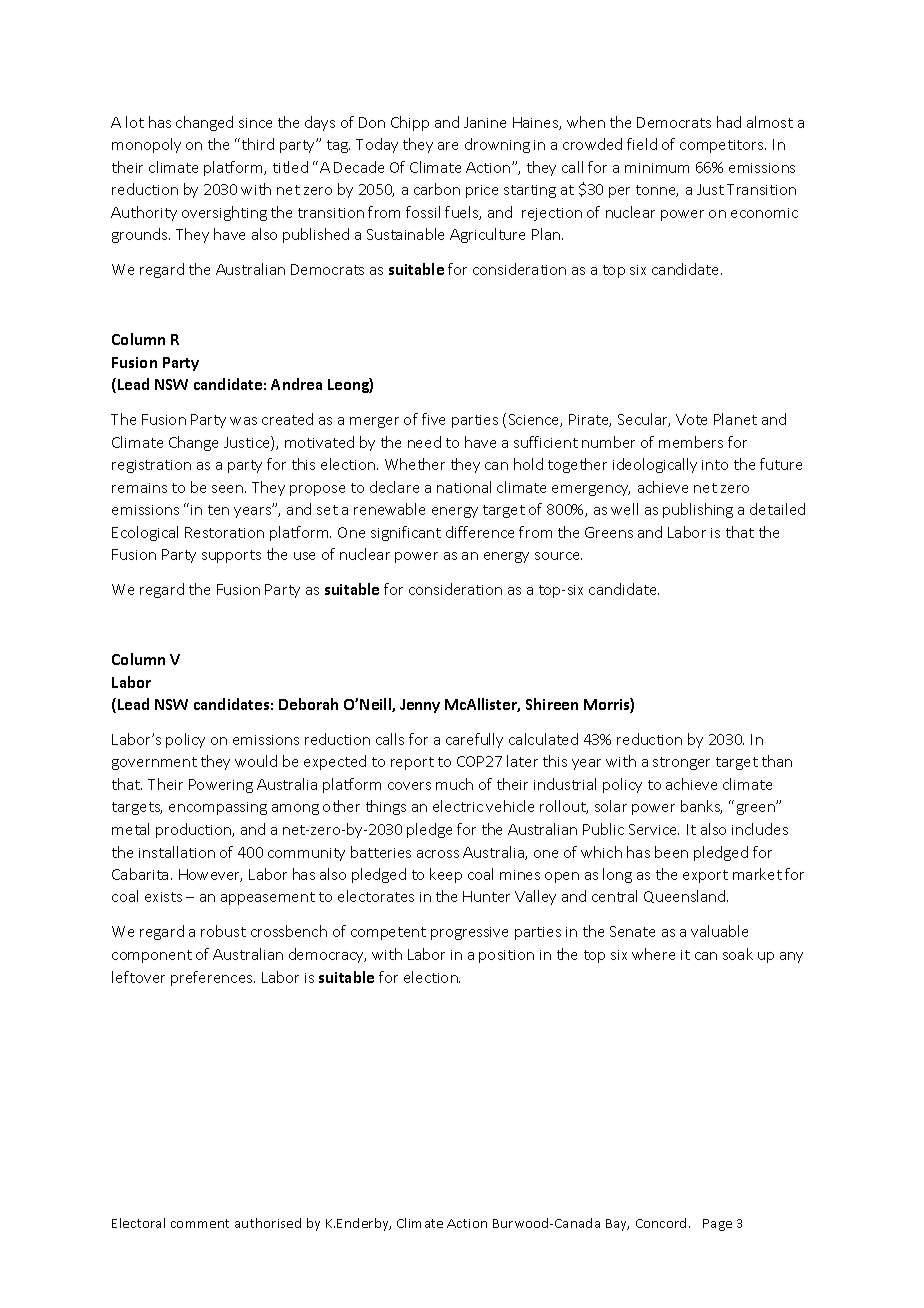 The width and height of the screenshot is (924, 1308). Describe the element at coordinates (195, 830) in the screenshot. I see `production` at that location.
